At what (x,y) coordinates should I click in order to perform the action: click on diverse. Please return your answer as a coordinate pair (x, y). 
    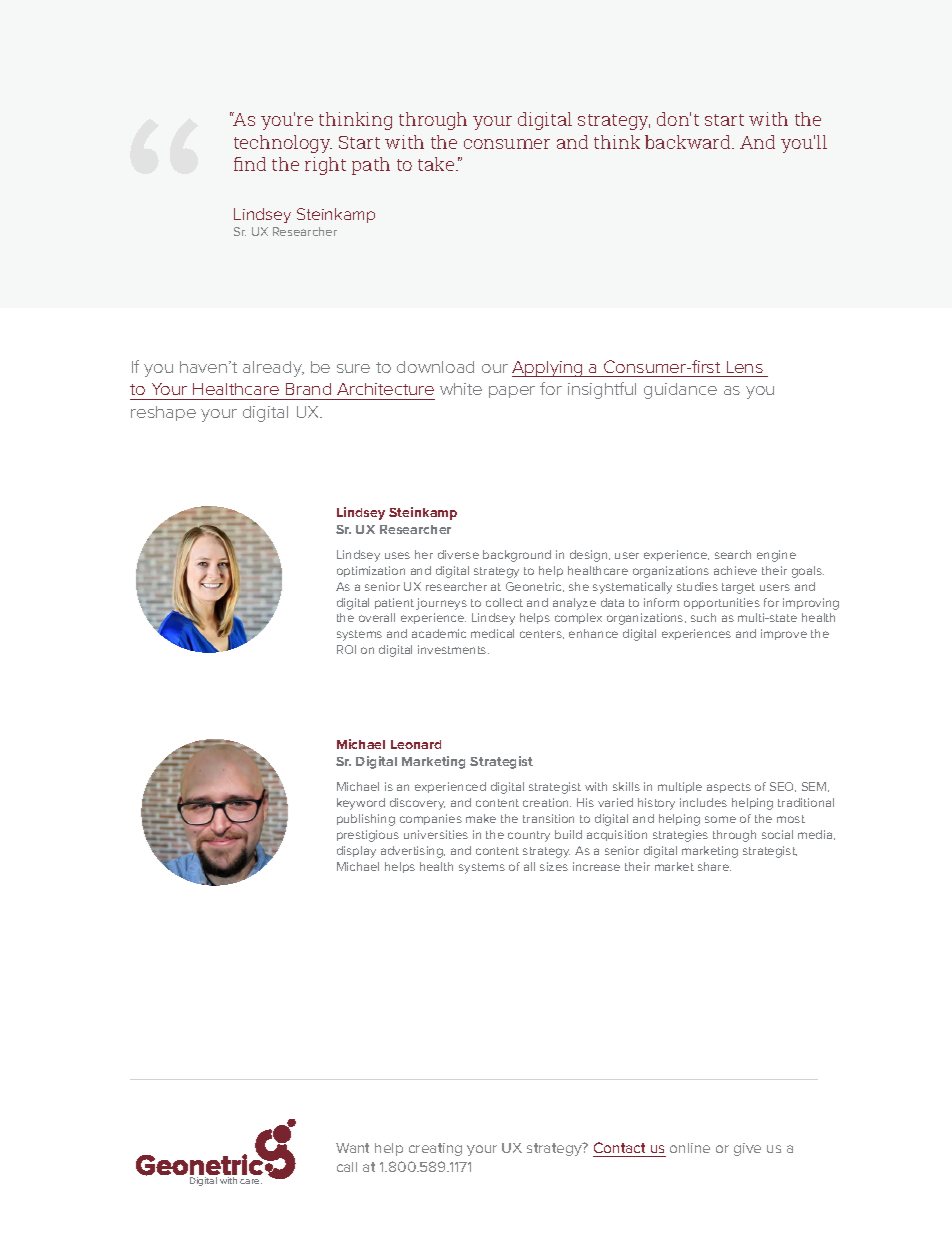
    Looking at the image, I should click on (458, 554).
